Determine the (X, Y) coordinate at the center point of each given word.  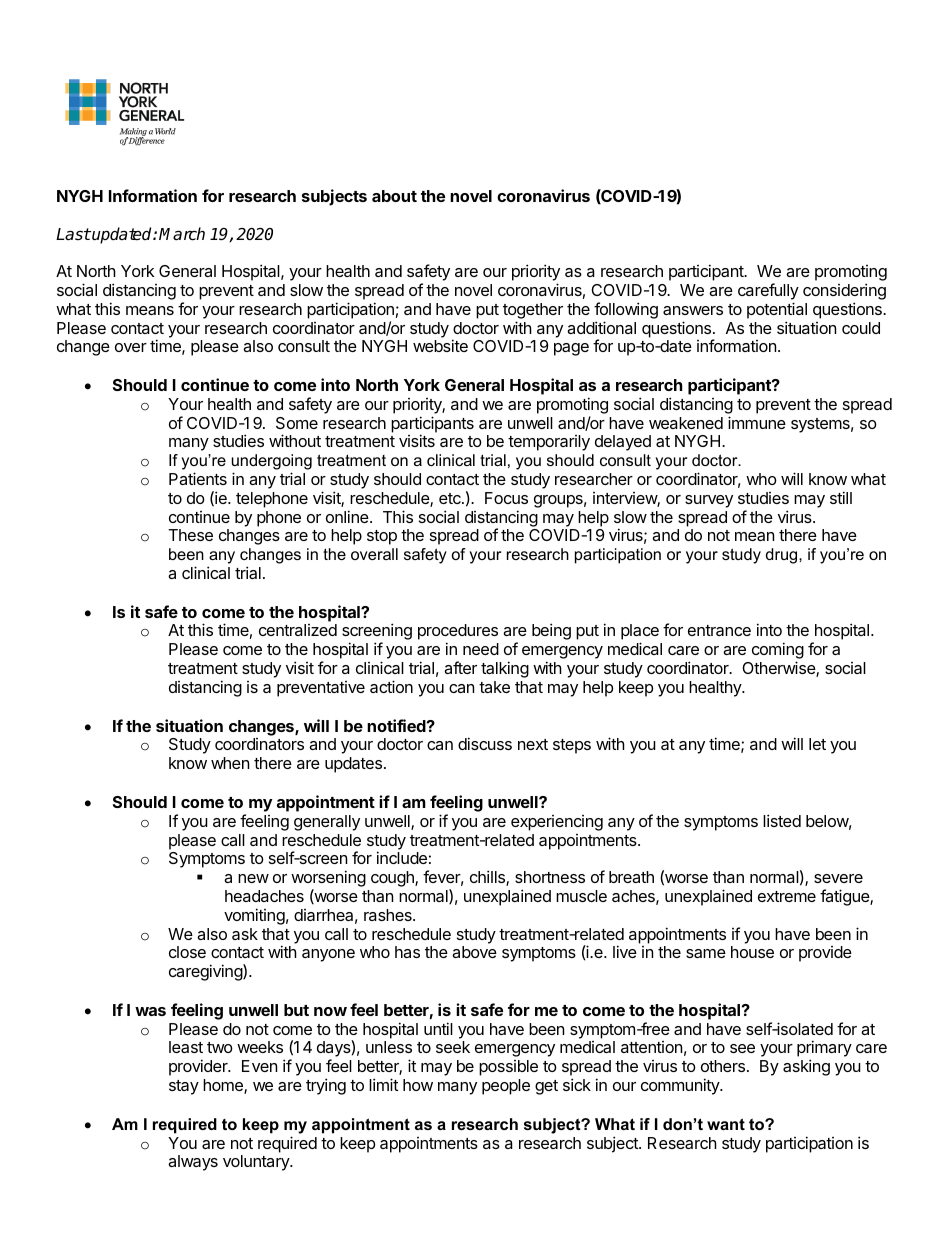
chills (488, 878)
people (506, 1087)
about (394, 196)
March (182, 234)
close (187, 952)
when (230, 763)
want (726, 1124)
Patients (198, 478)
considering (844, 293)
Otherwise (779, 669)
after (460, 667)
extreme (787, 896)
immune (757, 422)
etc (451, 498)
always (193, 1163)
